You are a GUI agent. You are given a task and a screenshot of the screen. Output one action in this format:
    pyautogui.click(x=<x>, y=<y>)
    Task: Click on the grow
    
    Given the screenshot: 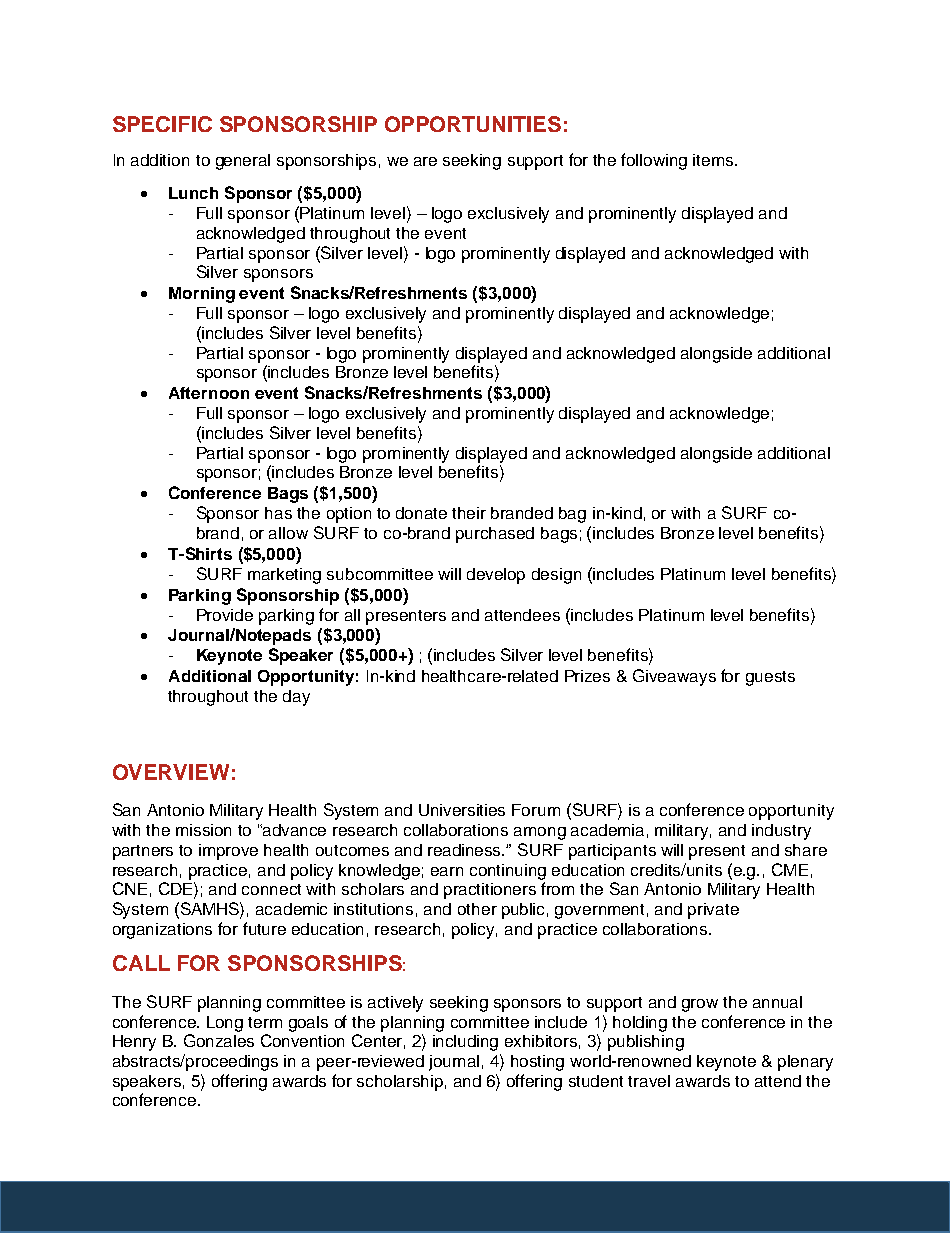 What is the action you would take?
    pyautogui.click(x=700, y=1005)
